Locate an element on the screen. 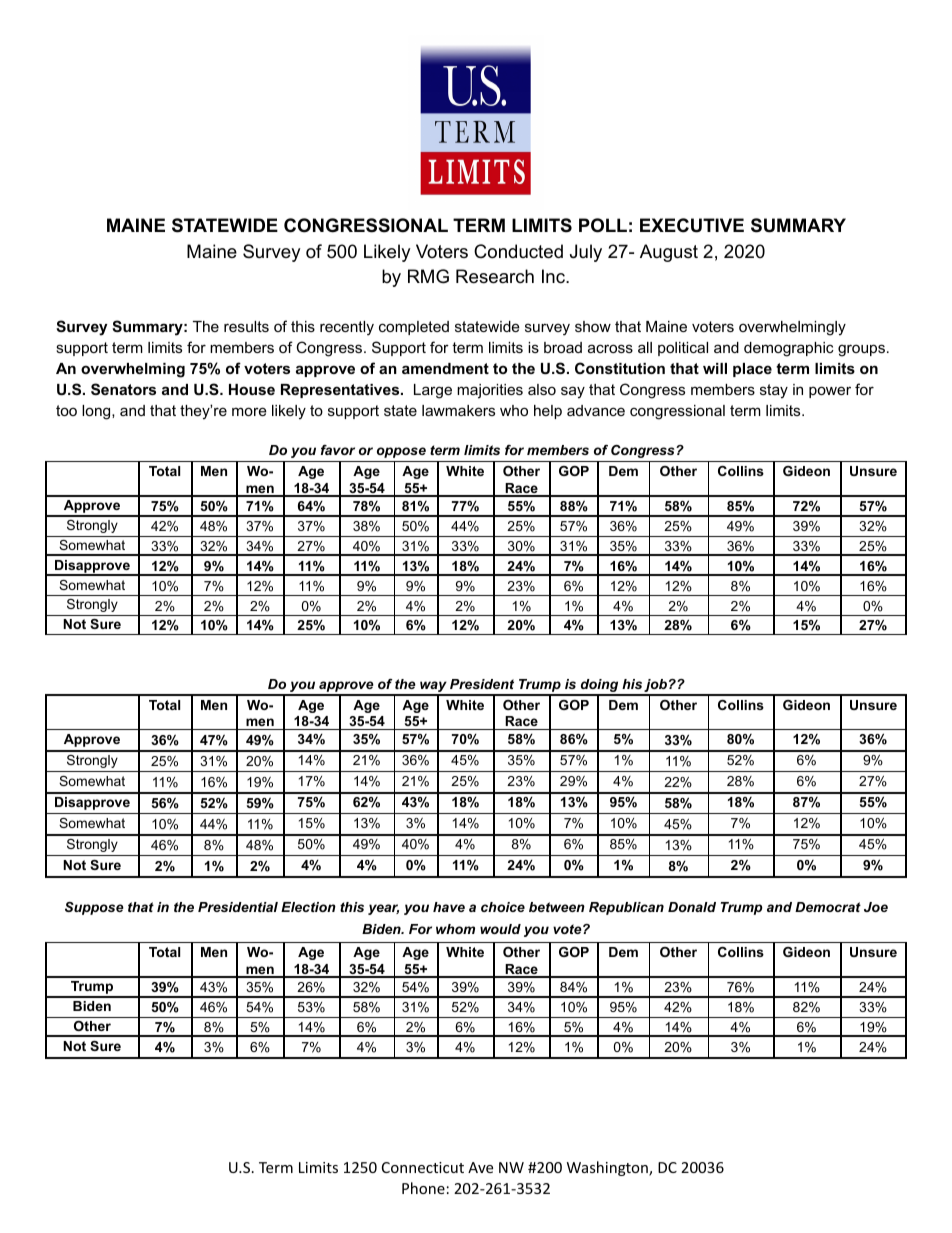  results is located at coordinates (246, 326).
